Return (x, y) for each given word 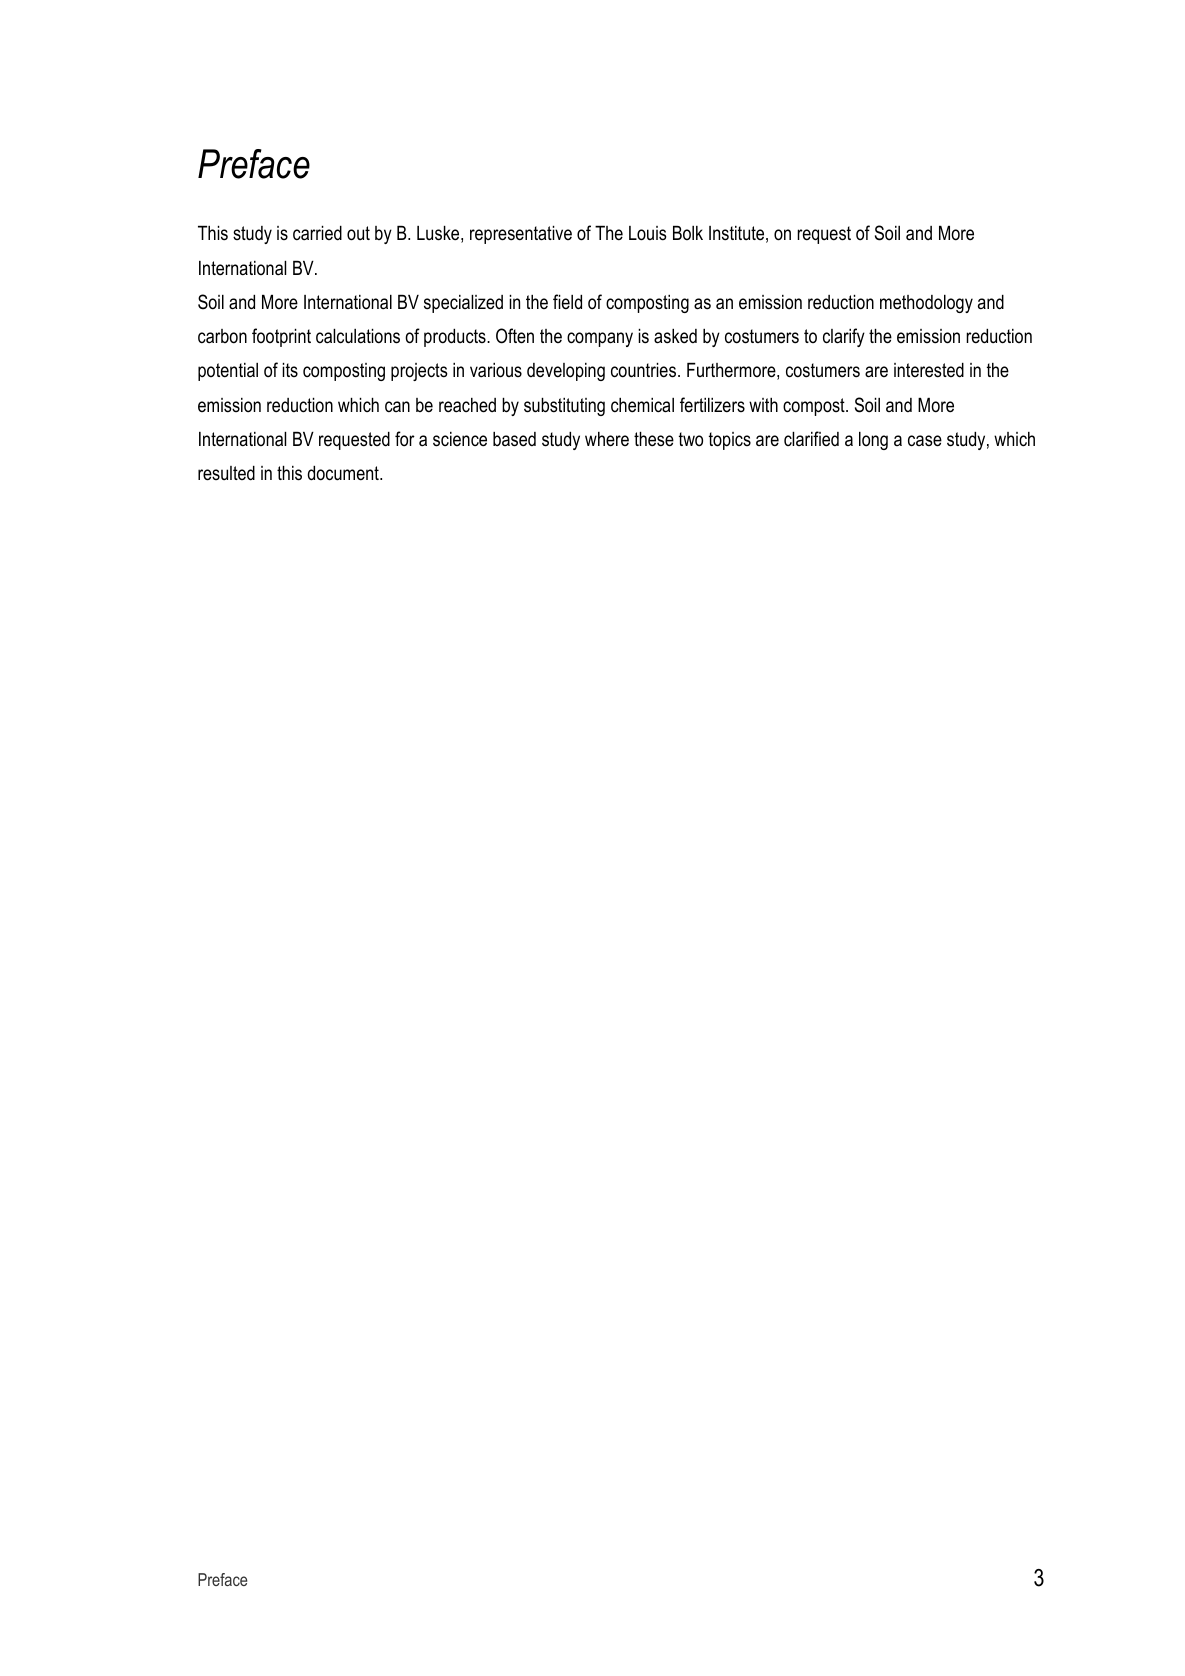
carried (317, 233)
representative (521, 235)
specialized (463, 304)
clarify (844, 337)
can (397, 406)
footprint (281, 337)
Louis (648, 233)
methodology (926, 304)
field (567, 302)
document (344, 473)
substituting (564, 407)
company (600, 339)
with (763, 405)
